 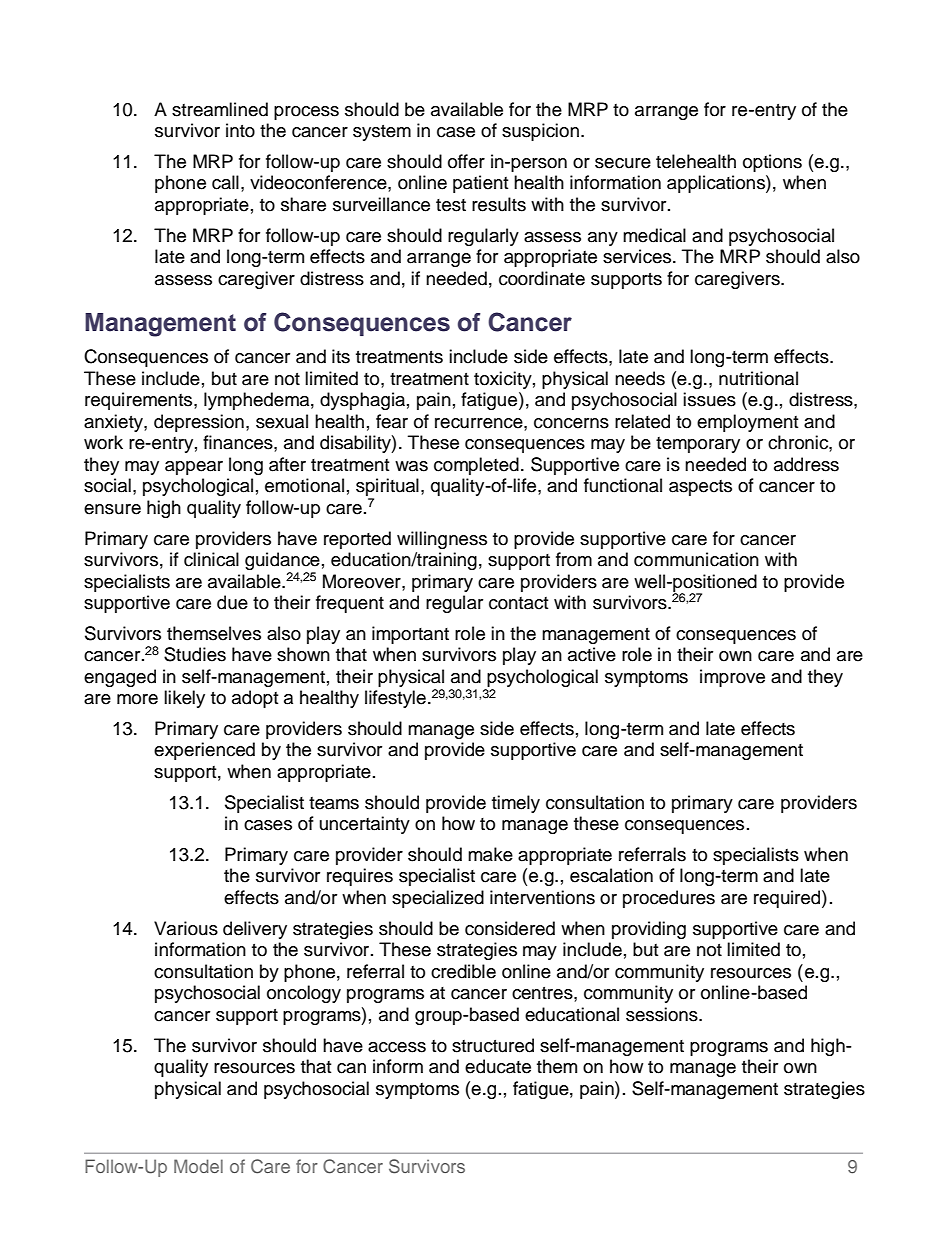 What do you see at coordinates (669, 899) in the screenshot?
I see `procedures` at bounding box center [669, 899].
